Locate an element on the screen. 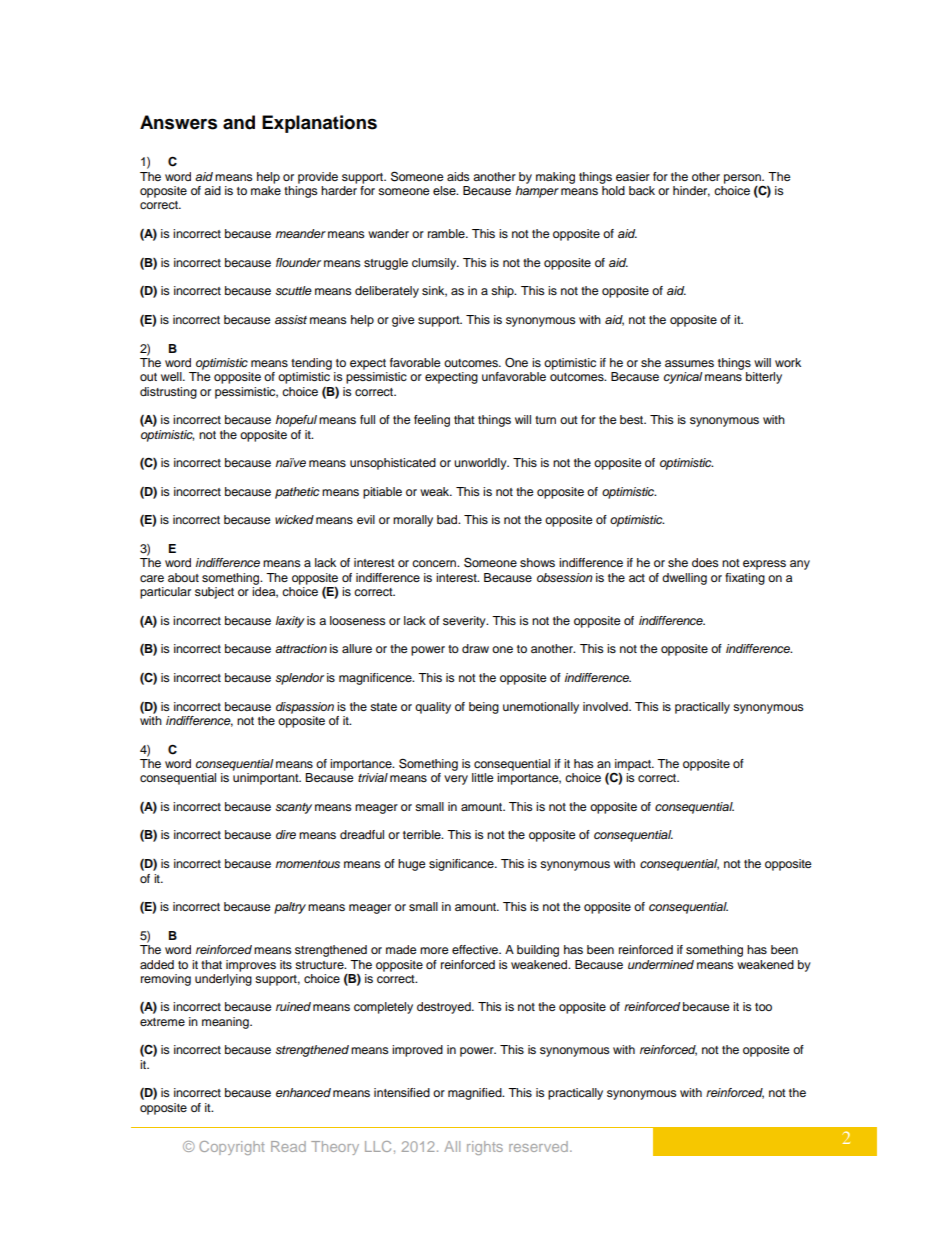 The image size is (952, 1233). too is located at coordinates (763, 1007).
